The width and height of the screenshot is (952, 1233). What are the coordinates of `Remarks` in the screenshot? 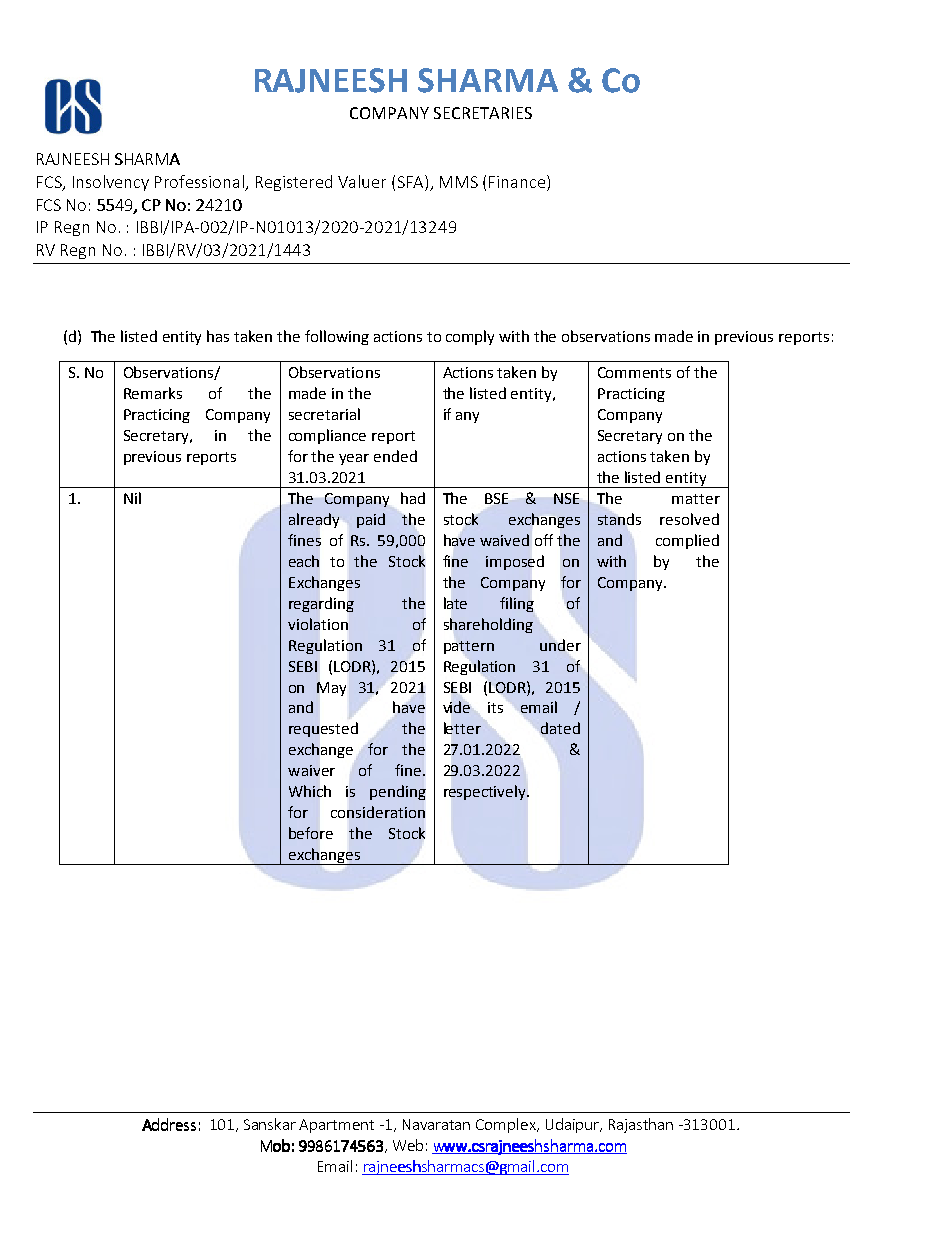 It's located at (153, 393).
